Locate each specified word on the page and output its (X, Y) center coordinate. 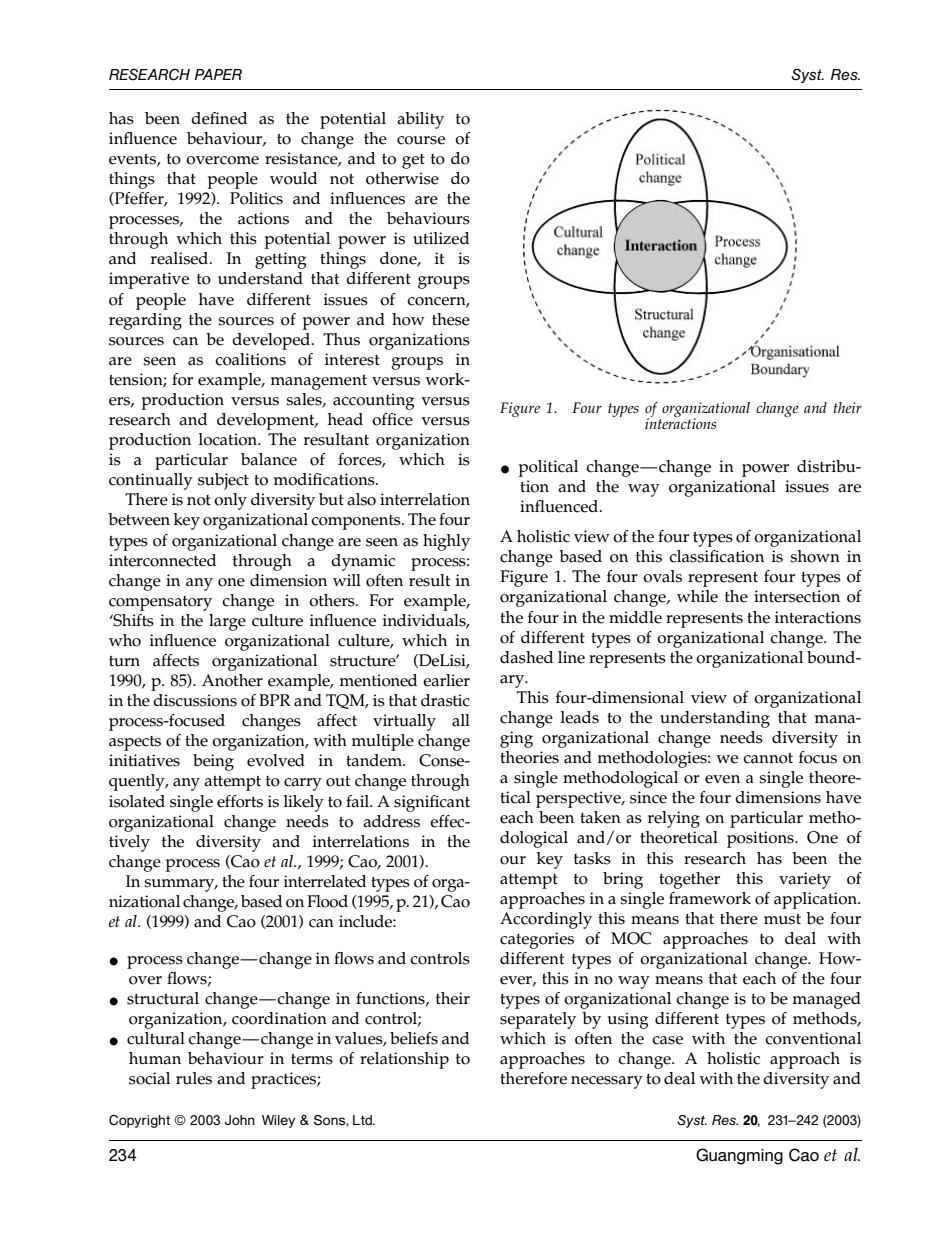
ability (420, 120)
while (697, 596)
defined (219, 118)
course (421, 140)
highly (446, 542)
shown (815, 556)
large (227, 622)
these (451, 319)
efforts (240, 801)
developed (272, 341)
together (689, 880)
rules (194, 1078)
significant (432, 803)
